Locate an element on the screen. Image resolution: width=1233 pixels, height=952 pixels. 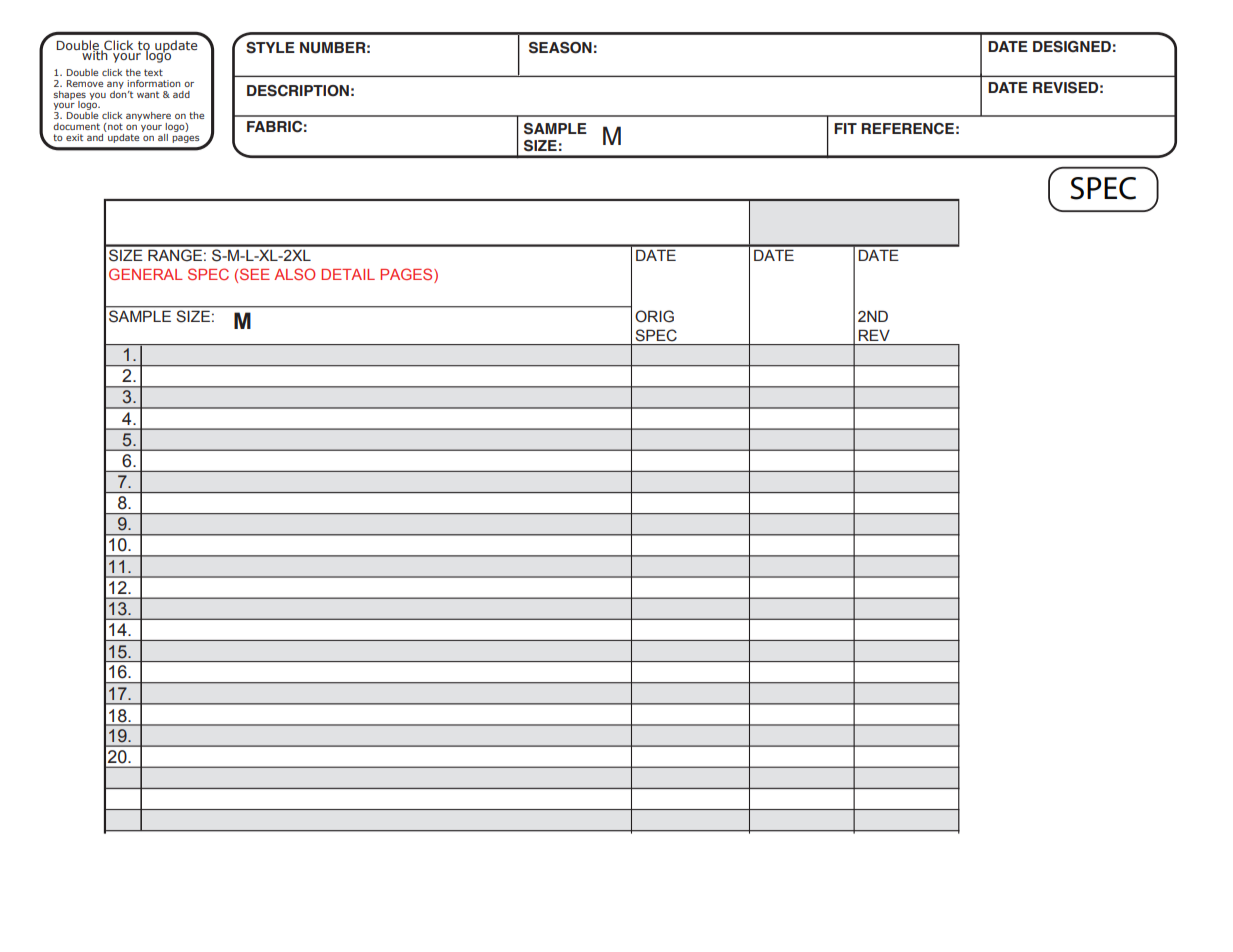
ALSO is located at coordinates (294, 274).
